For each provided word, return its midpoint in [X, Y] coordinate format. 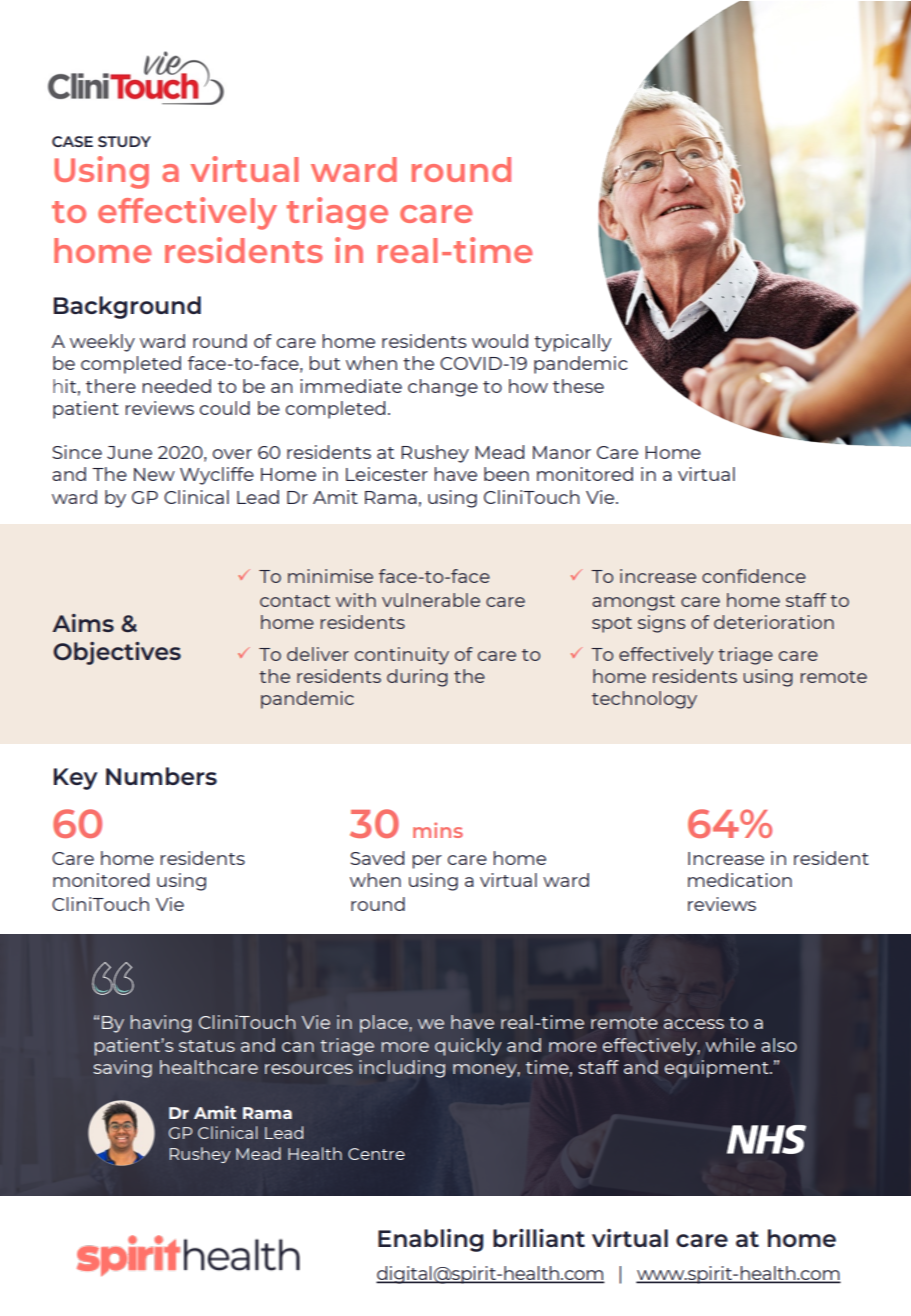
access [694, 1024]
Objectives [117, 653]
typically [573, 343]
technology [644, 700]
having [161, 1024]
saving [122, 1069]
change [443, 388]
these [578, 386]
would [500, 341]
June [129, 452]
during [417, 678]
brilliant [539, 1238]
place [384, 1024]
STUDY [124, 141]
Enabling [431, 1240]
